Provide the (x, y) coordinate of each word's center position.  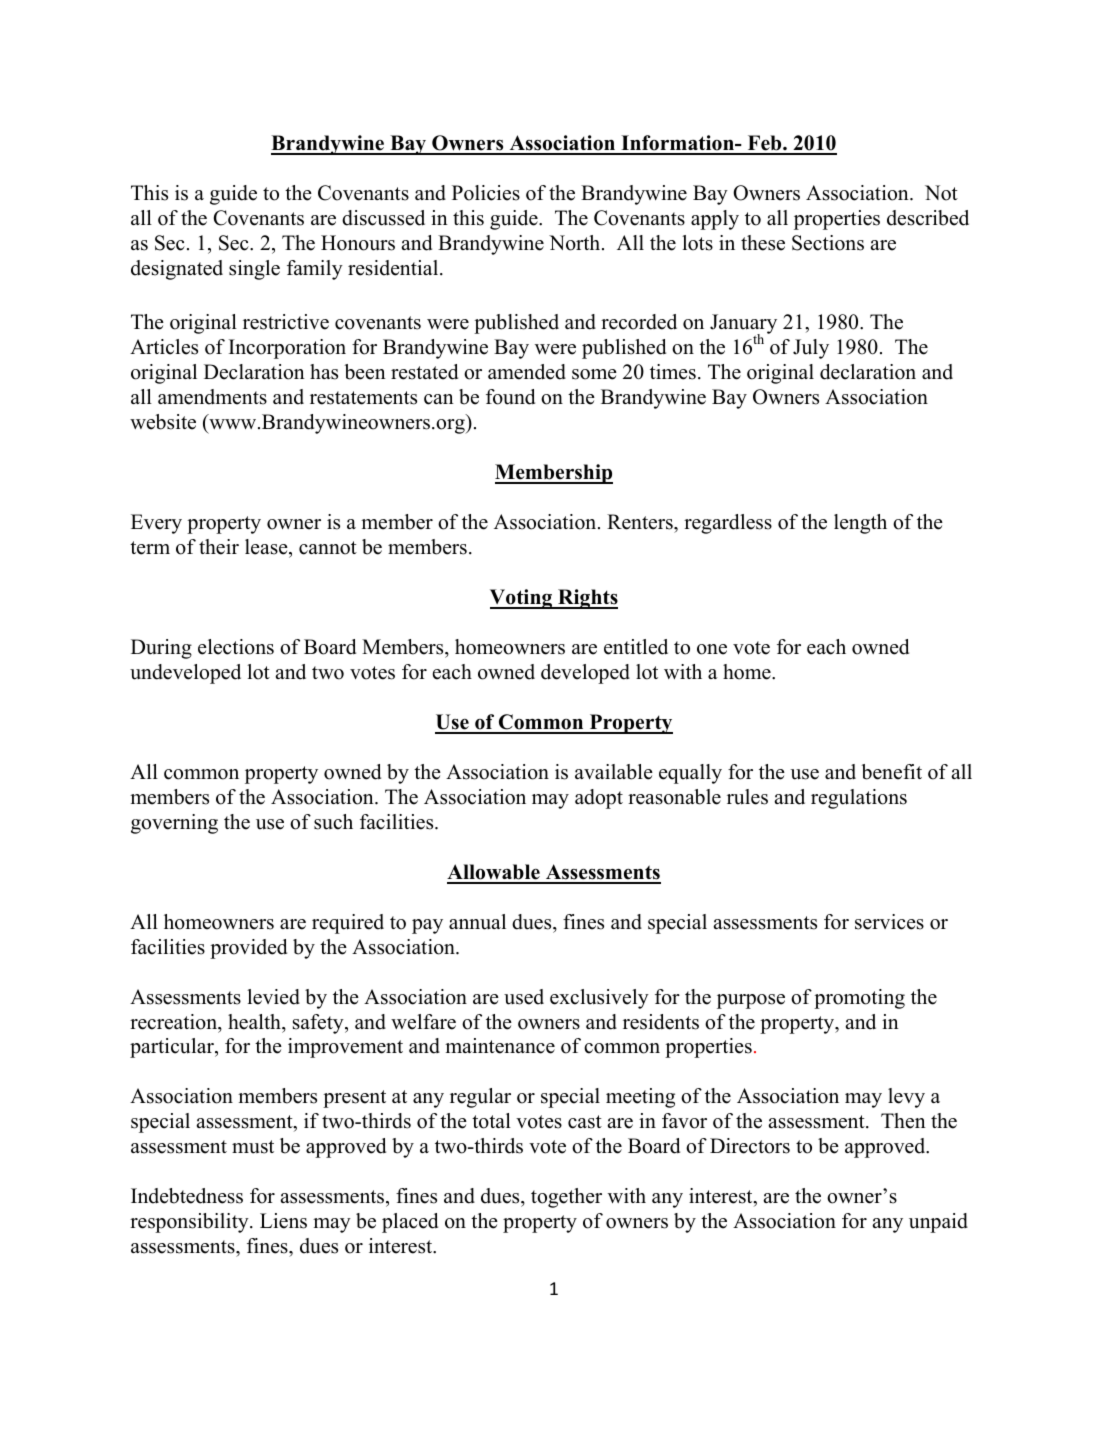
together (566, 1198)
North (576, 243)
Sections (828, 243)
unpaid (938, 1223)
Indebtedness (187, 1196)
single (254, 270)
